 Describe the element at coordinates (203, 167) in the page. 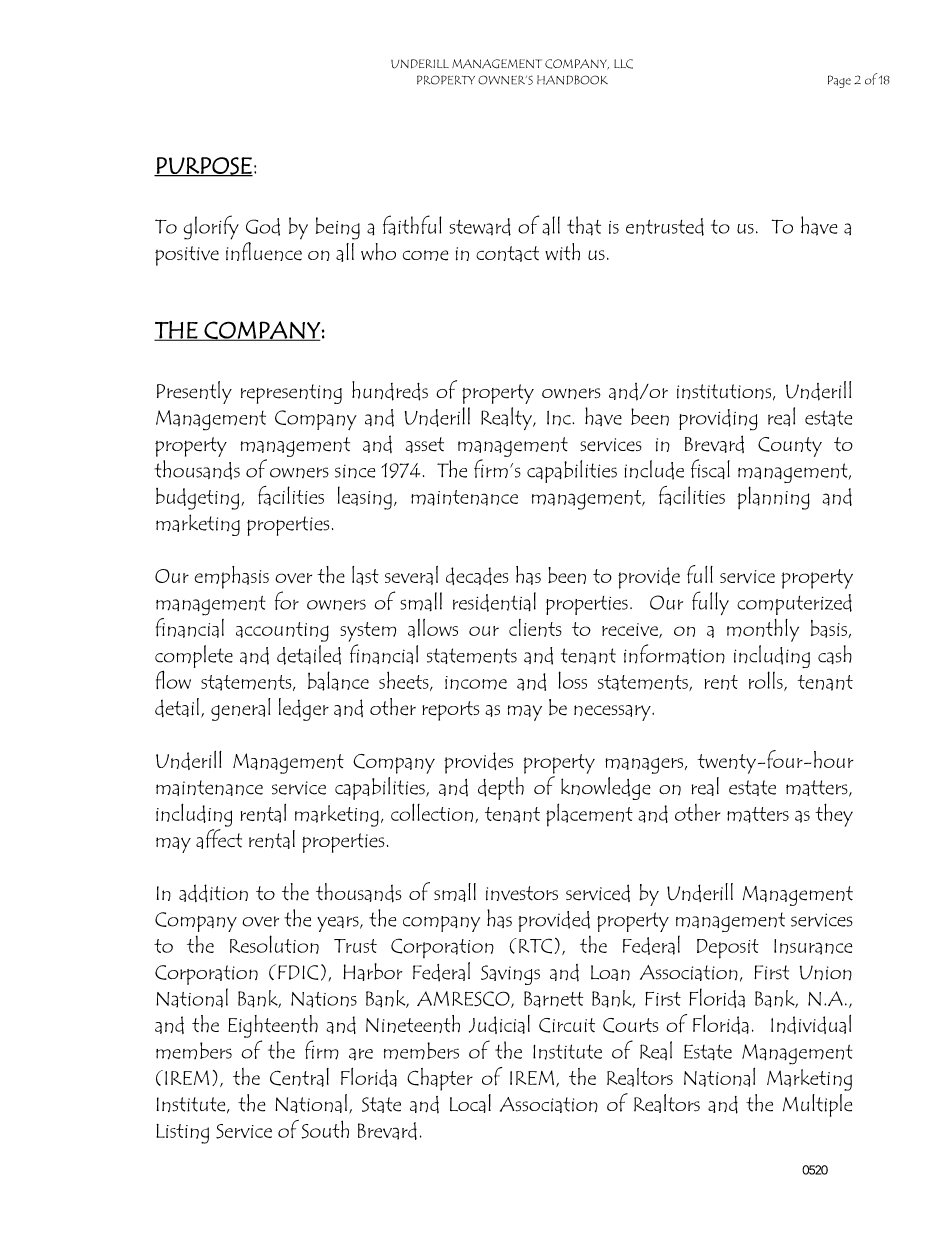

I see `PURPOSE` at that location.
